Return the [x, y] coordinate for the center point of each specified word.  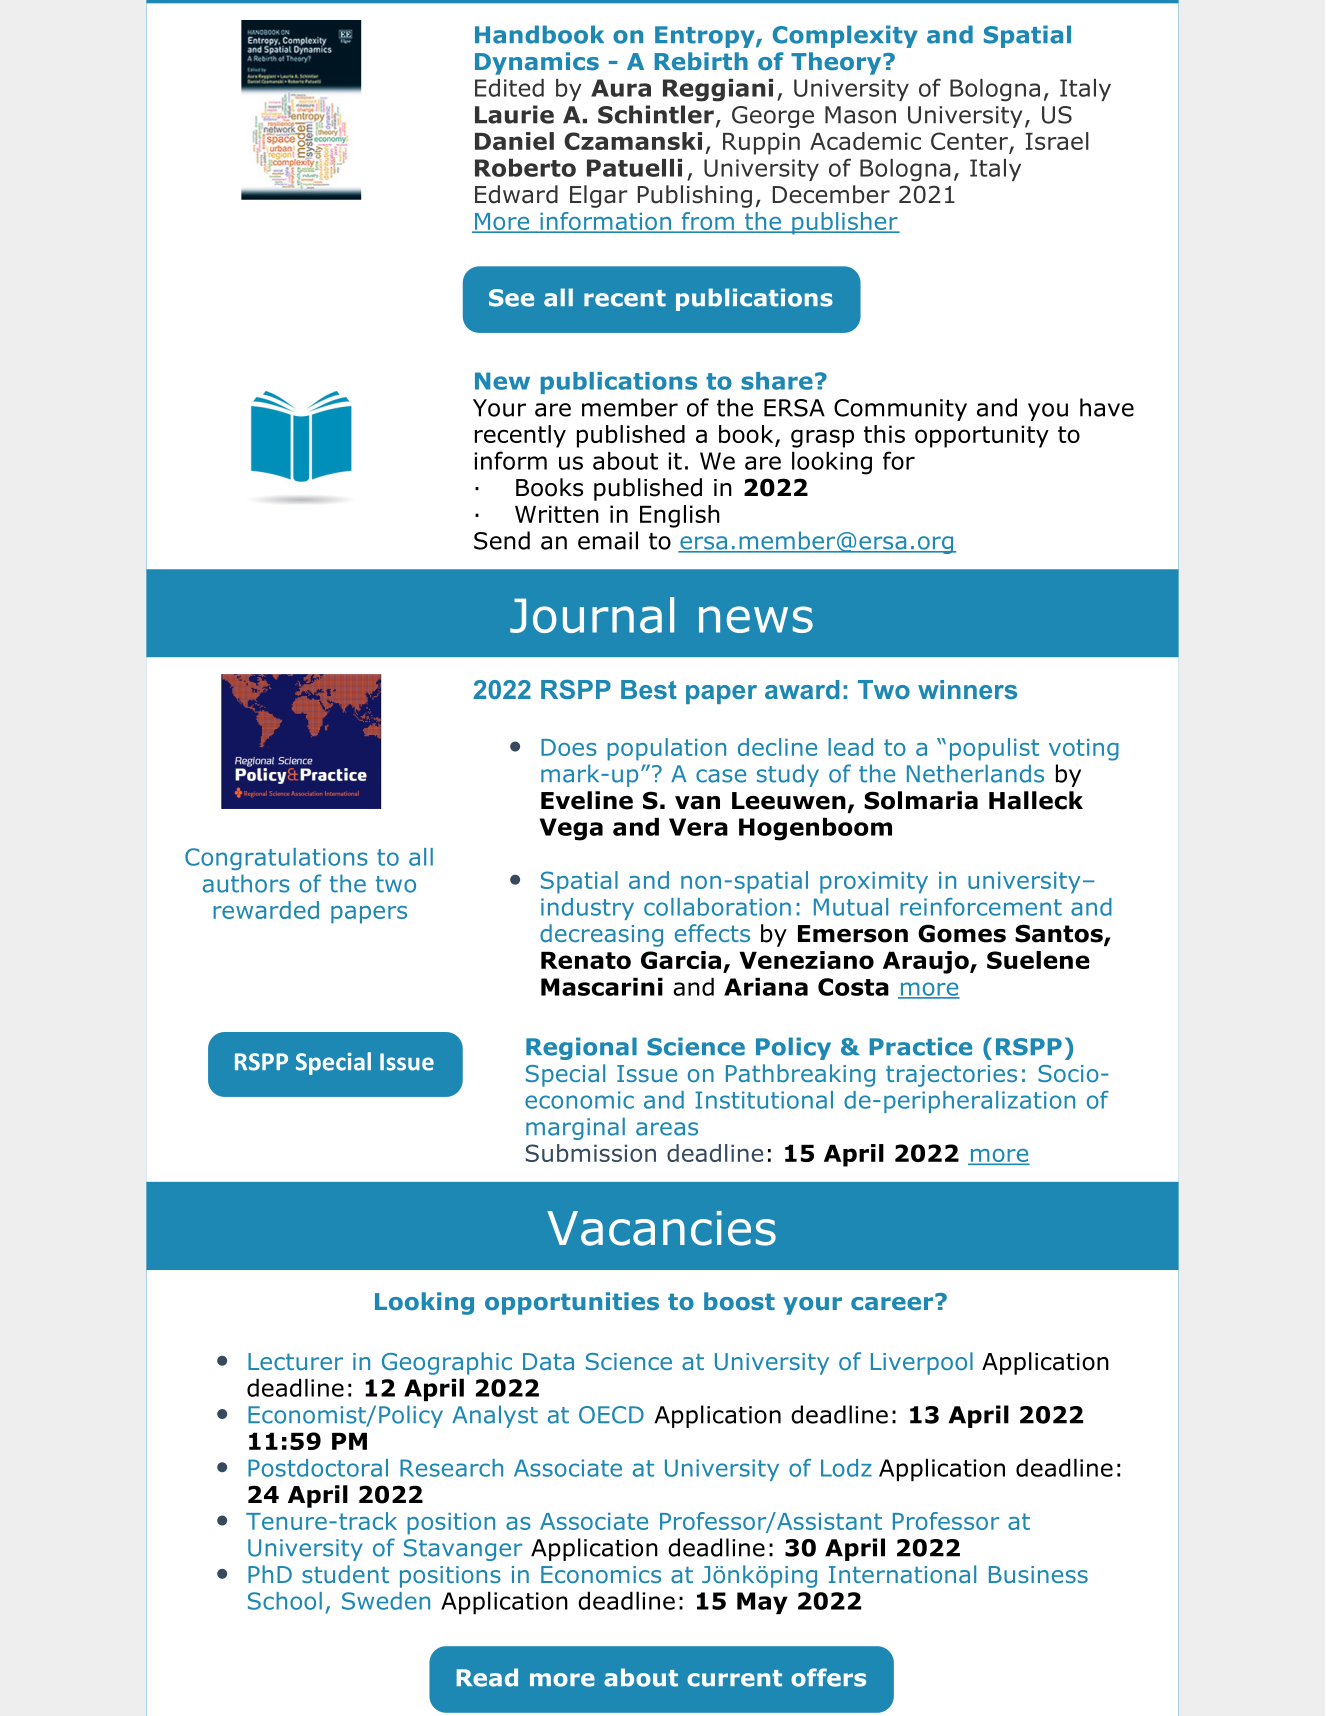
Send [502, 540]
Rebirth [701, 61]
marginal [575, 1128]
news [756, 619]
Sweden [386, 1601]
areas [667, 1129]
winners [967, 689]
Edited [509, 88]
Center [970, 142]
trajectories [951, 1076]
